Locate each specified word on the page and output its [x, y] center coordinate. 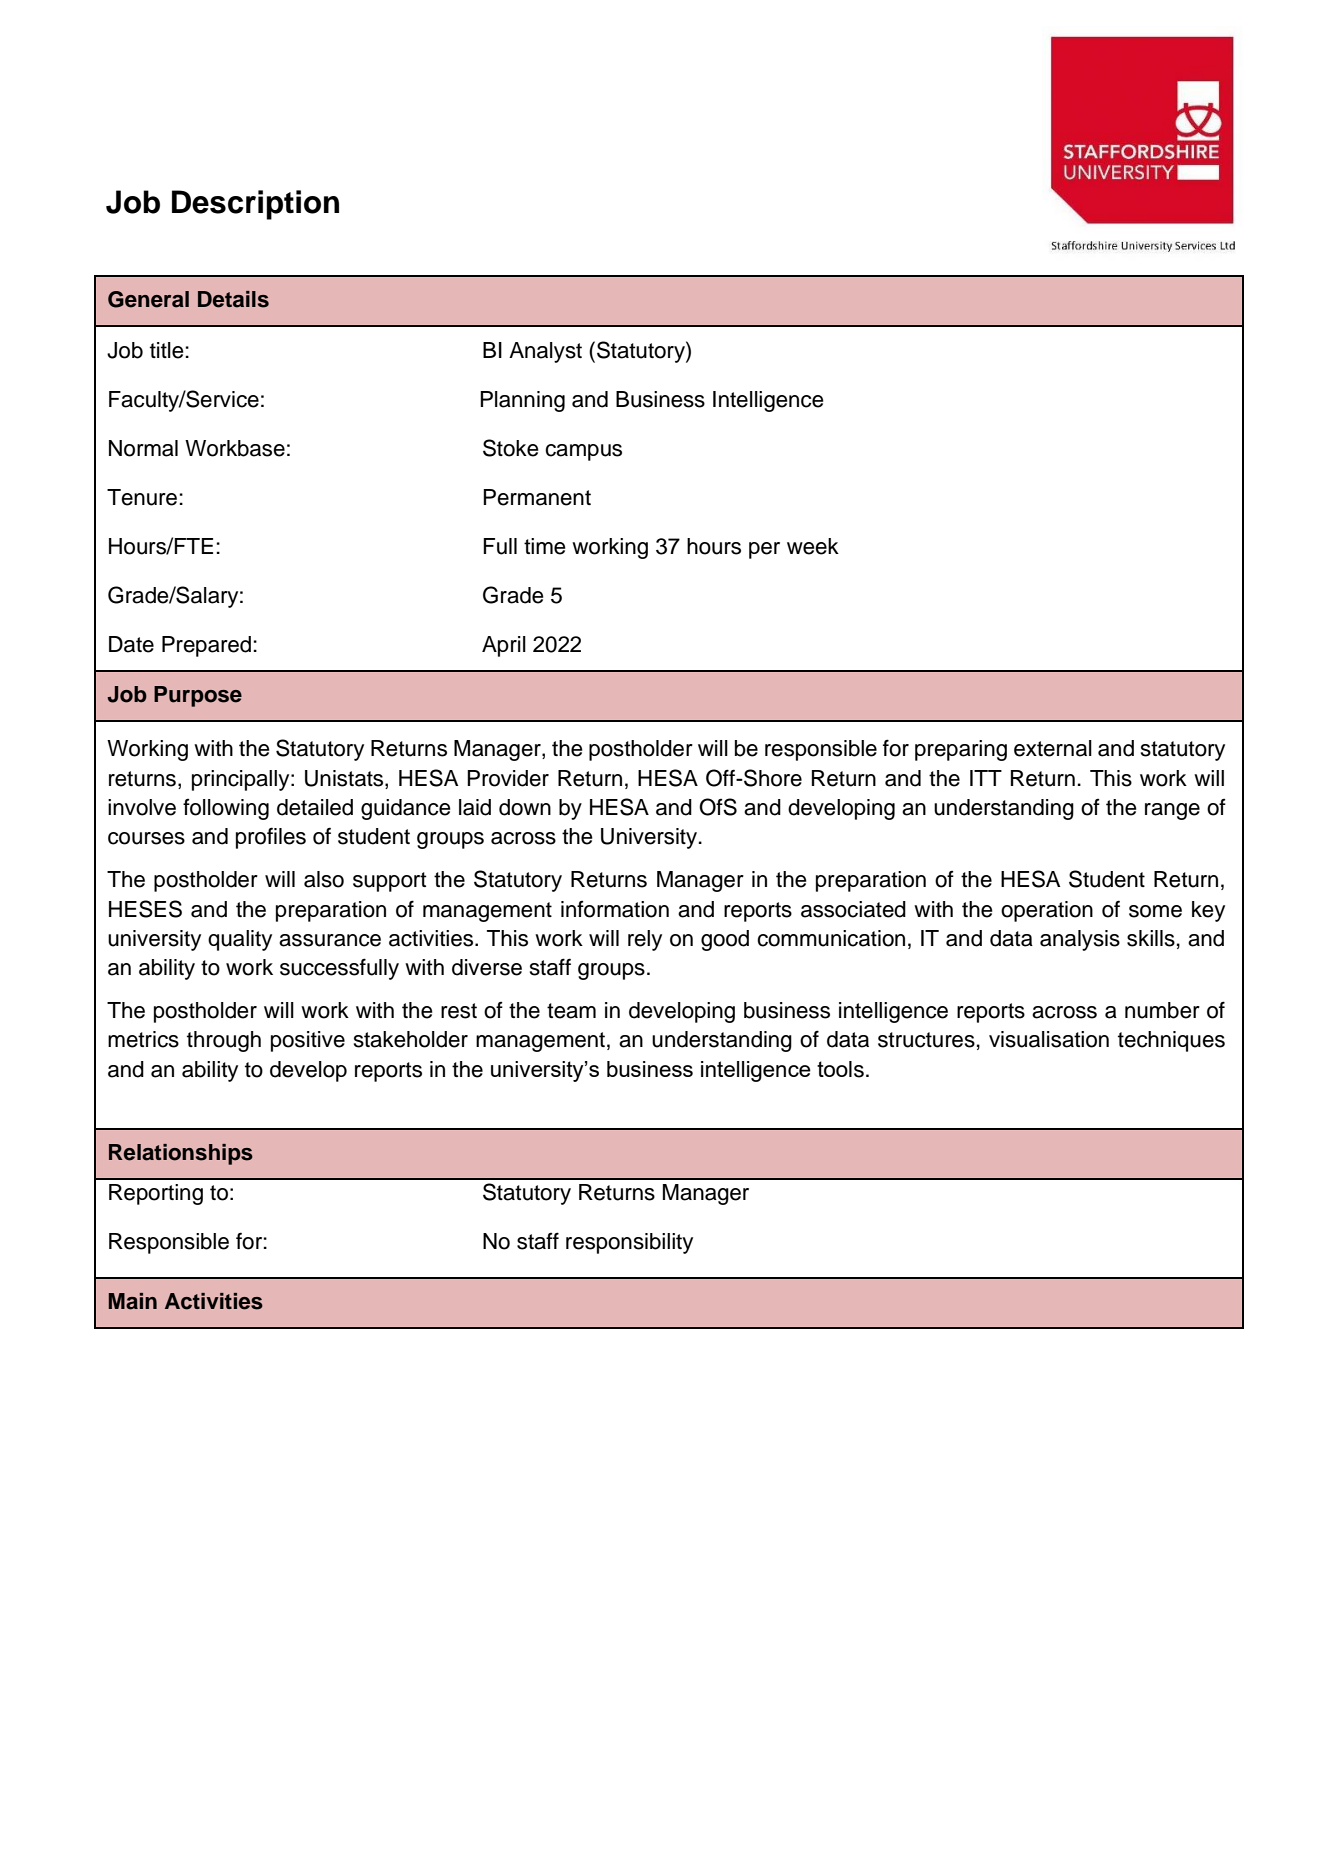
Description [255, 205]
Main [133, 1301]
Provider [508, 778]
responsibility [629, 1243]
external [1053, 748]
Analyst [545, 352]
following [226, 809]
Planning [522, 401]
